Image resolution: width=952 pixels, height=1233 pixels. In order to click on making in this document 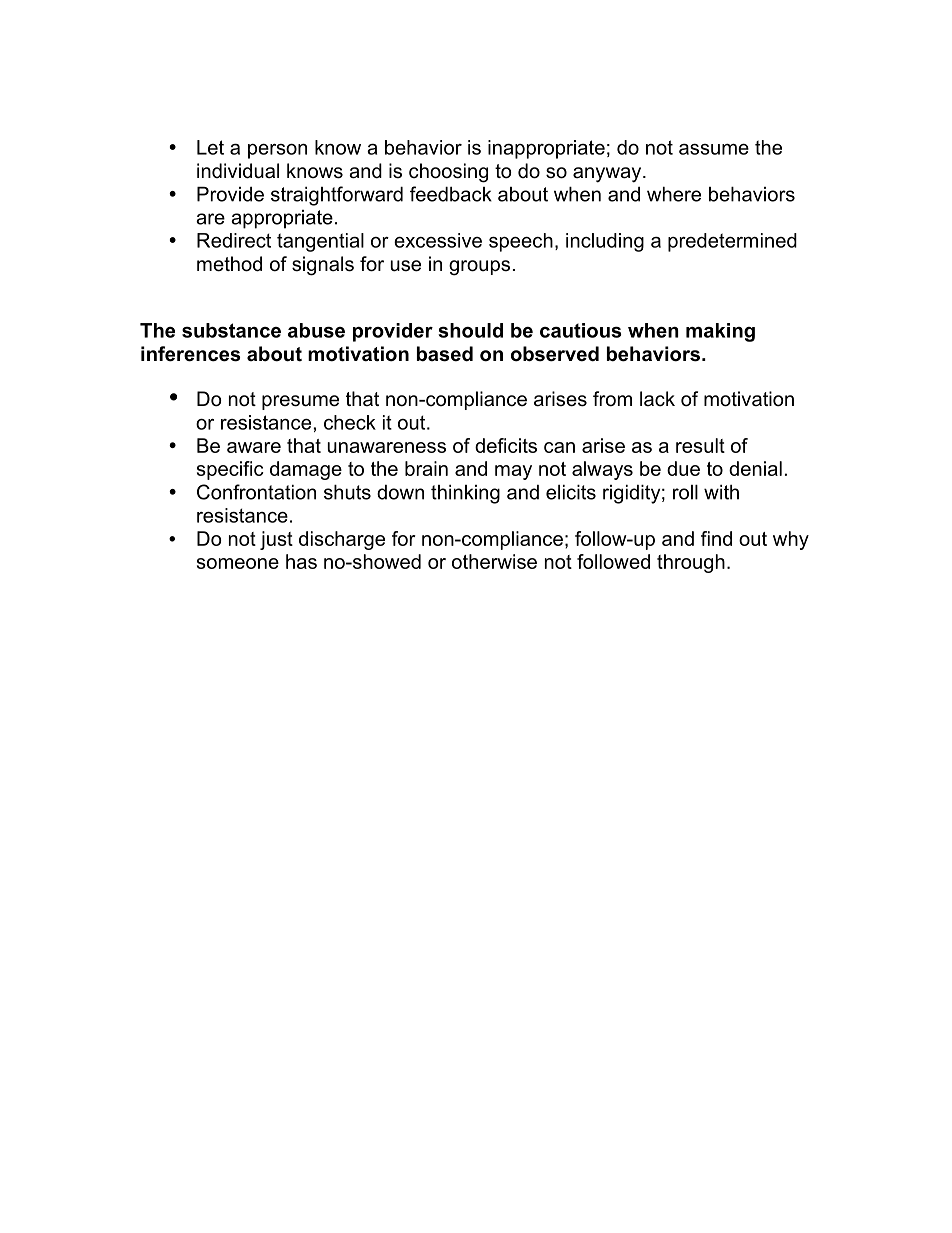, I will do `click(720, 332)`.
